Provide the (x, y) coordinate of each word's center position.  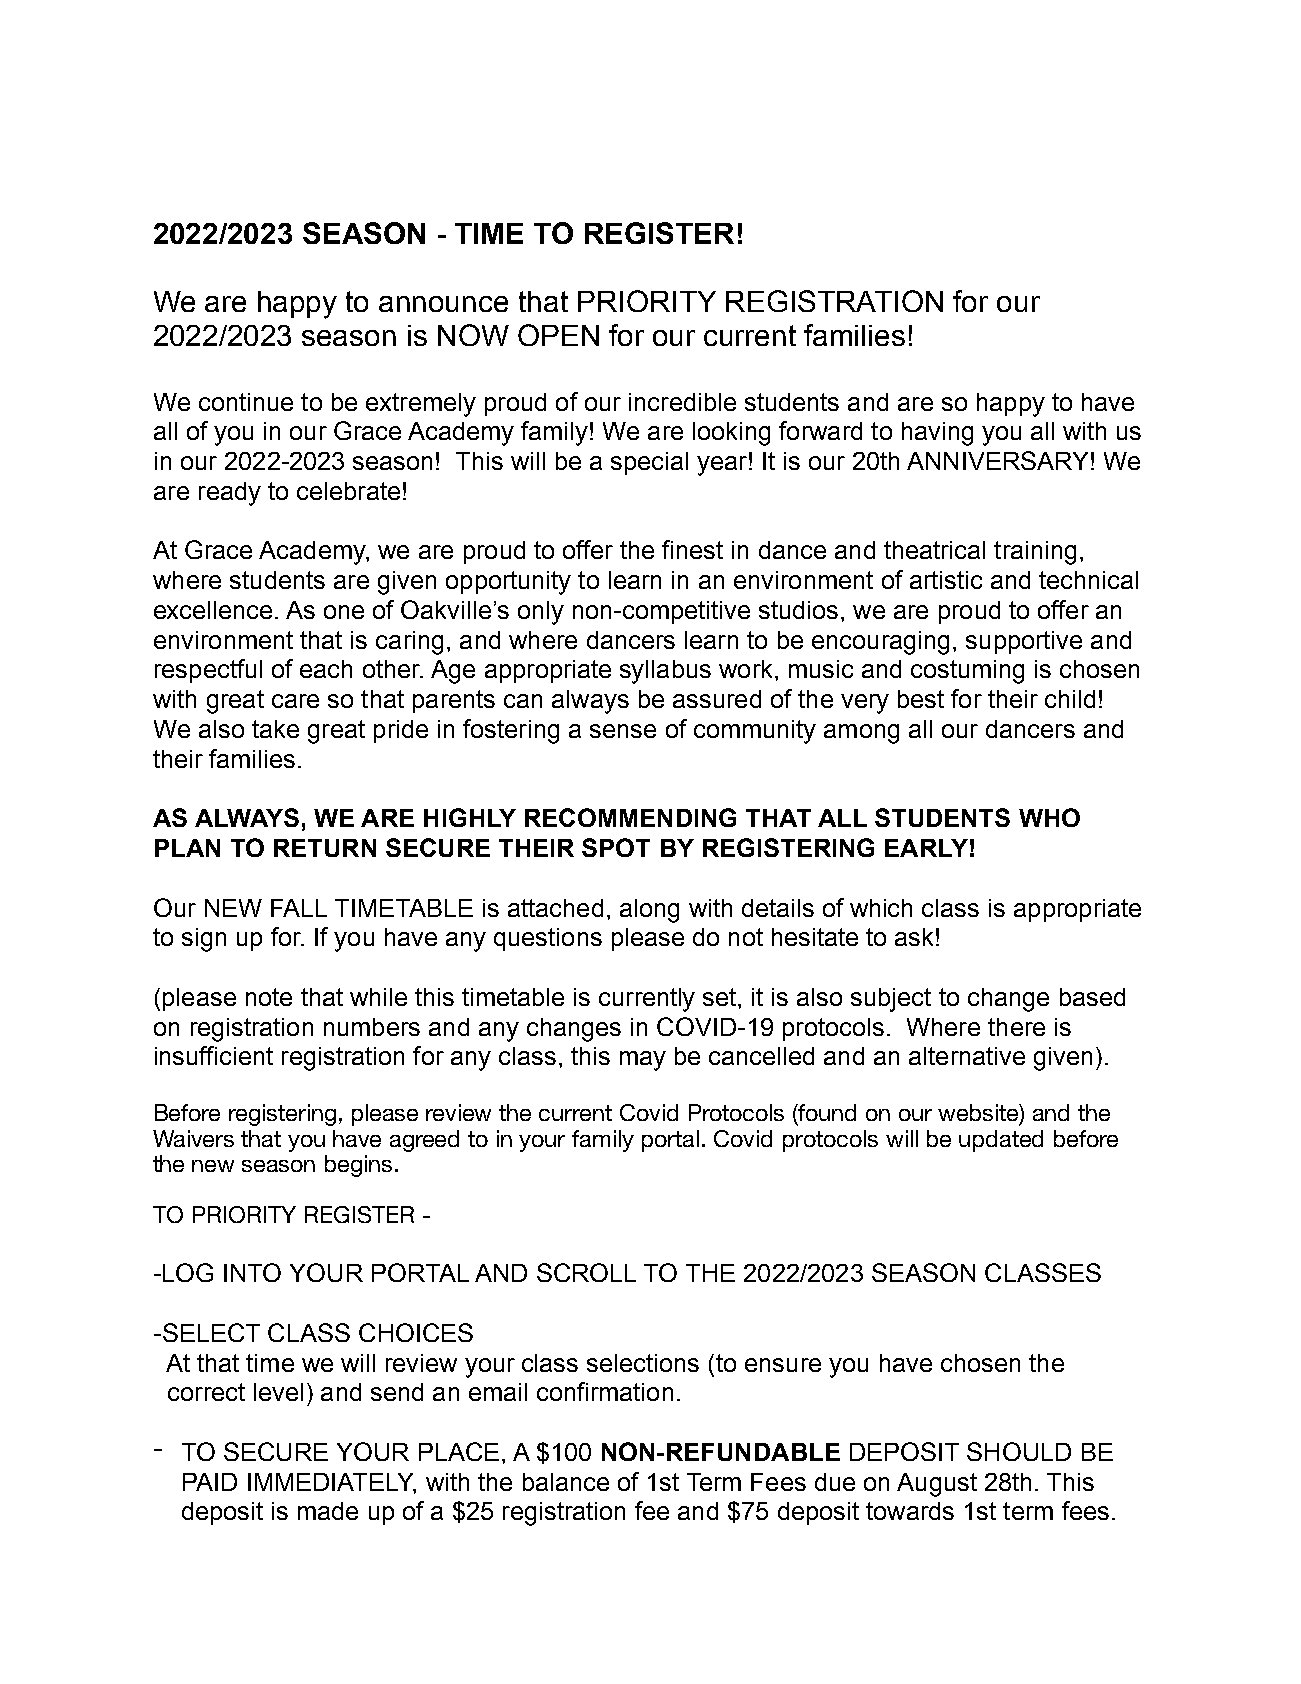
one (344, 612)
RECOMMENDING (630, 817)
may (643, 1061)
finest (692, 549)
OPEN (558, 335)
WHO (1049, 817)
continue (246, 402)
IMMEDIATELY (332, 1483)
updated (1001, 1141)
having (937, 434)
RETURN (325, 848)
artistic (946, 580)
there (1016, 1027)
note (269, 997)
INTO (252, 1272)
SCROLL (586, 1272)
